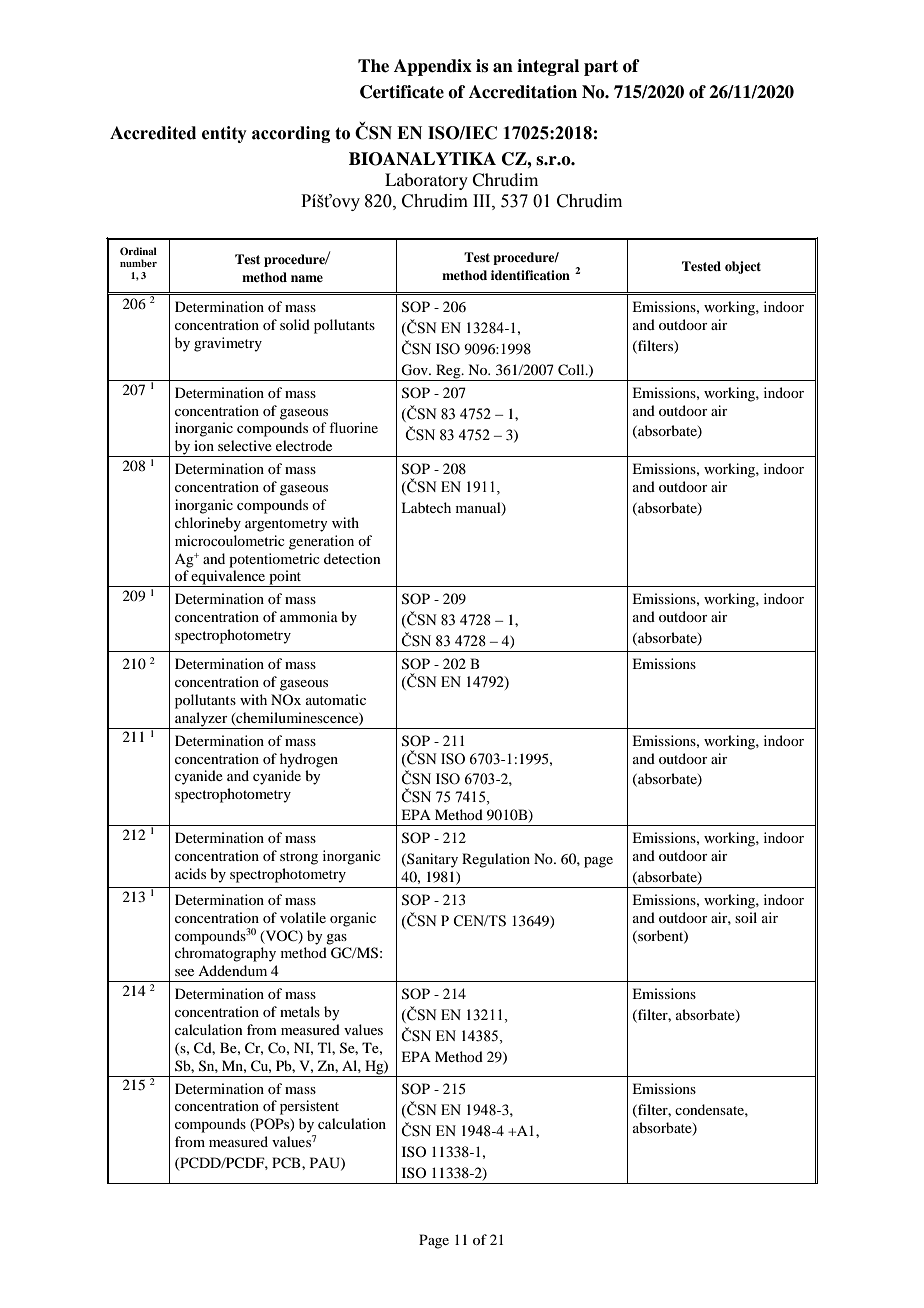 The width and height of the screenshot is (924, 1308). What do you see at coordinates (245, 445) in the screenshot?
I see `selective` at bounding box center [245, 445].
